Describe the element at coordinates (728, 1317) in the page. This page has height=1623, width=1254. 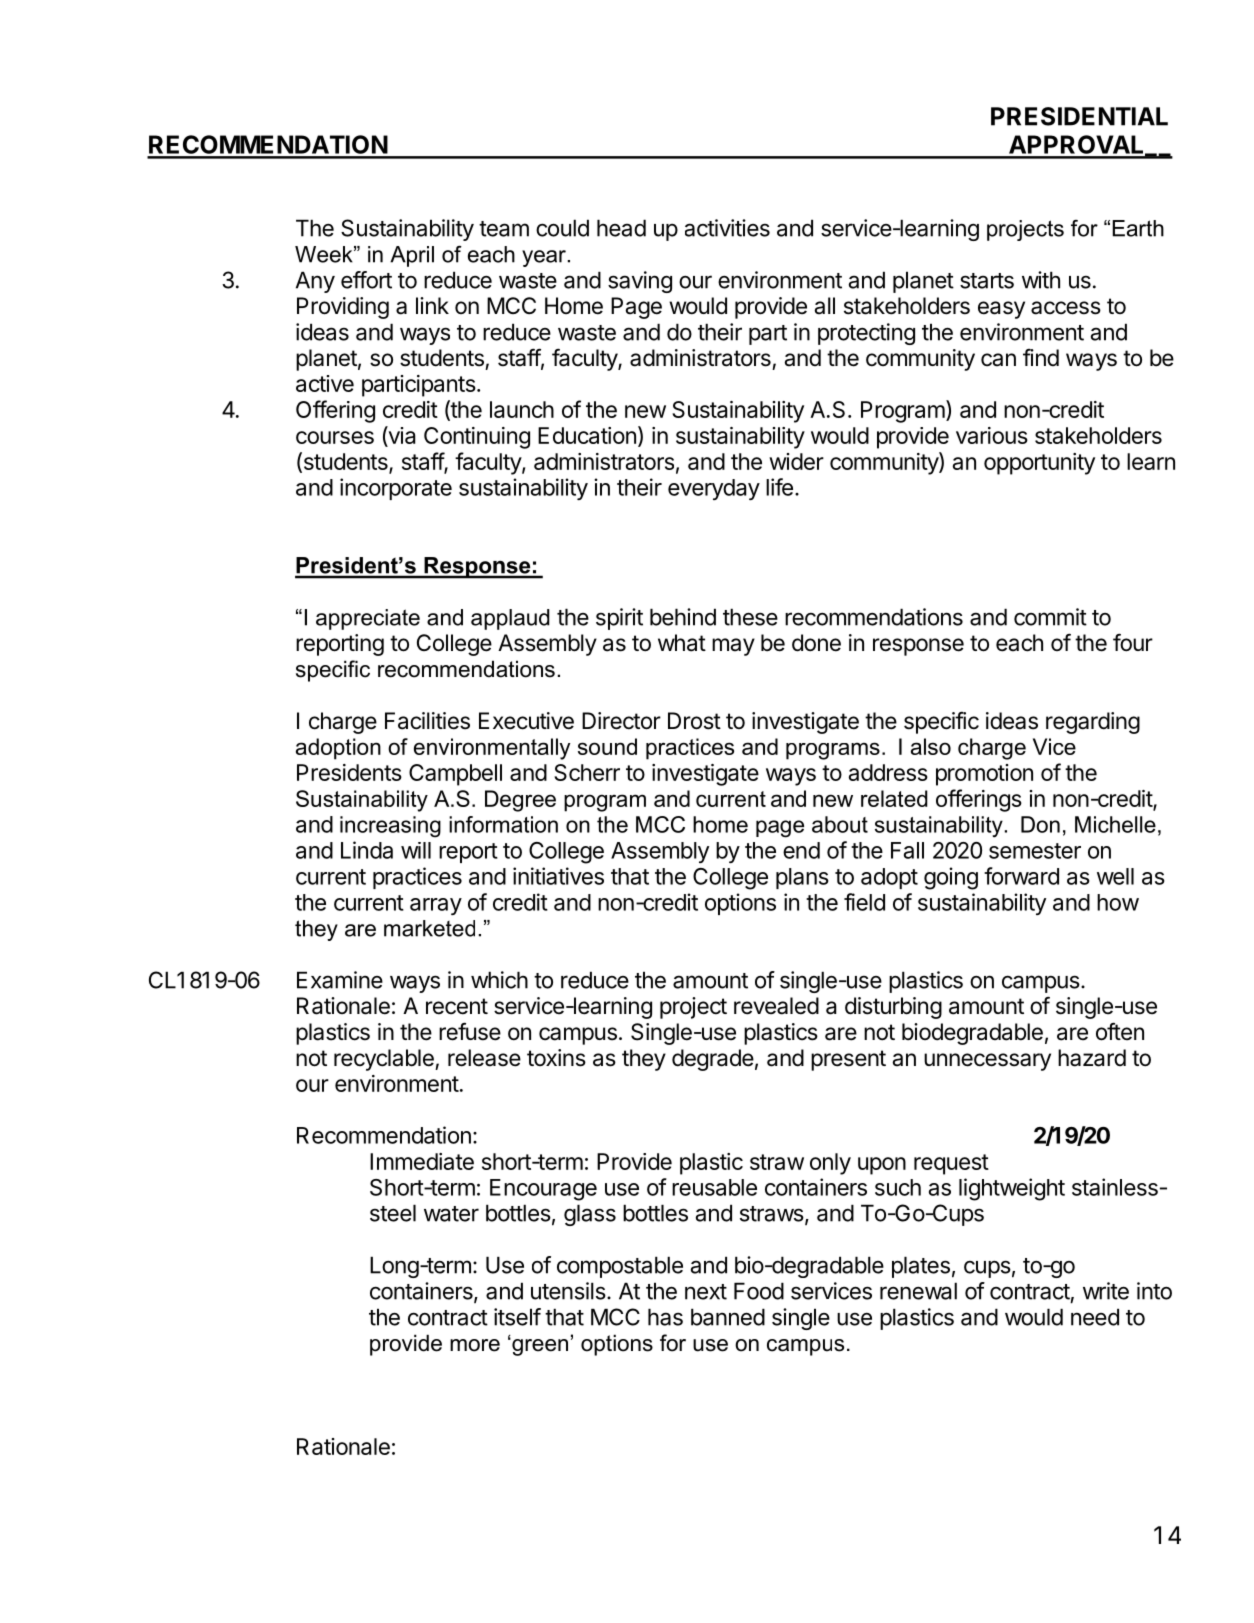
I see `banned` at that location.
